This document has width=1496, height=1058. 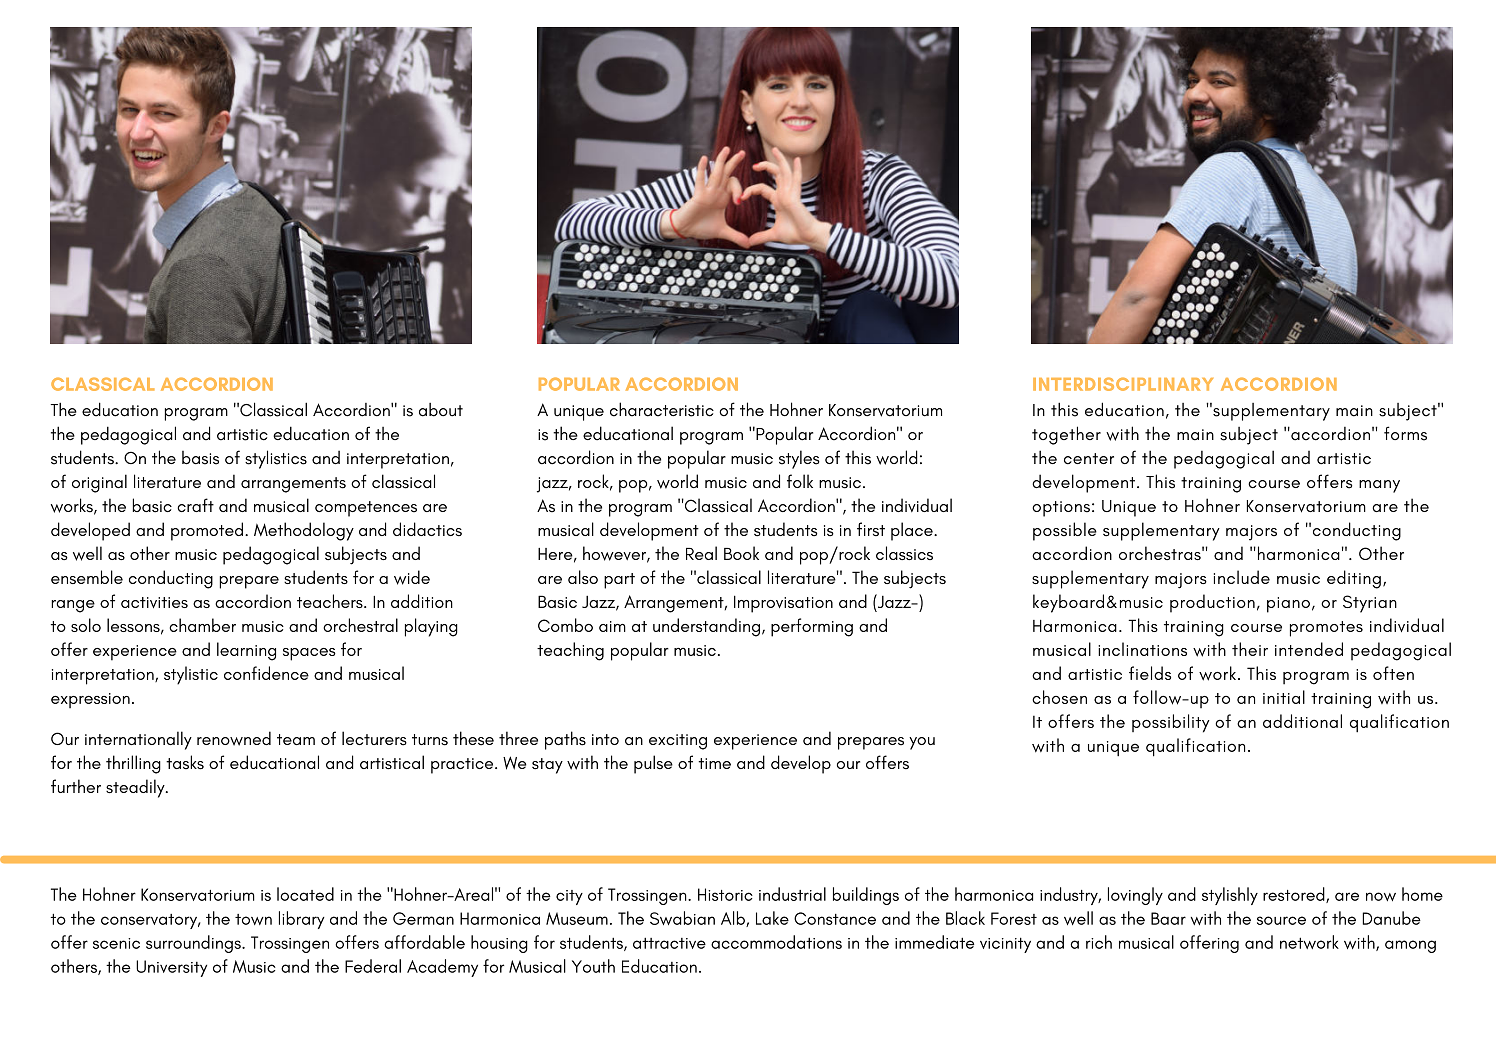 I want to click on about, so click(x=441, y=410).
